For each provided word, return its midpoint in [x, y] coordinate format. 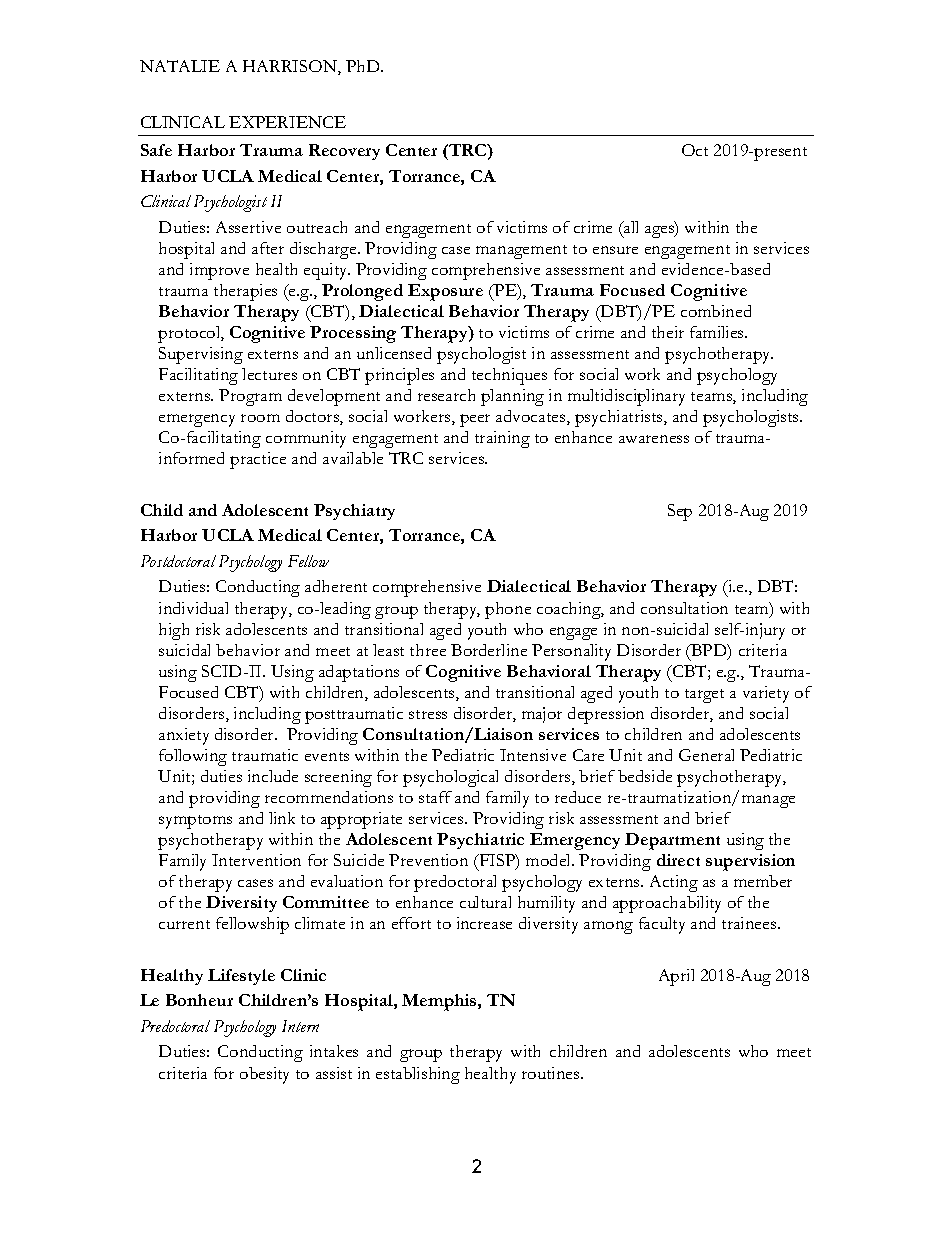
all [630, 227]
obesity [264, 1075]
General [706, 755]
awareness [654, 439]
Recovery [344, 152]
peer [475, 420]
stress [428, 714]
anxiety [184, 736]
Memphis [440, 1002]
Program [250, 397]
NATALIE [180, 66]
